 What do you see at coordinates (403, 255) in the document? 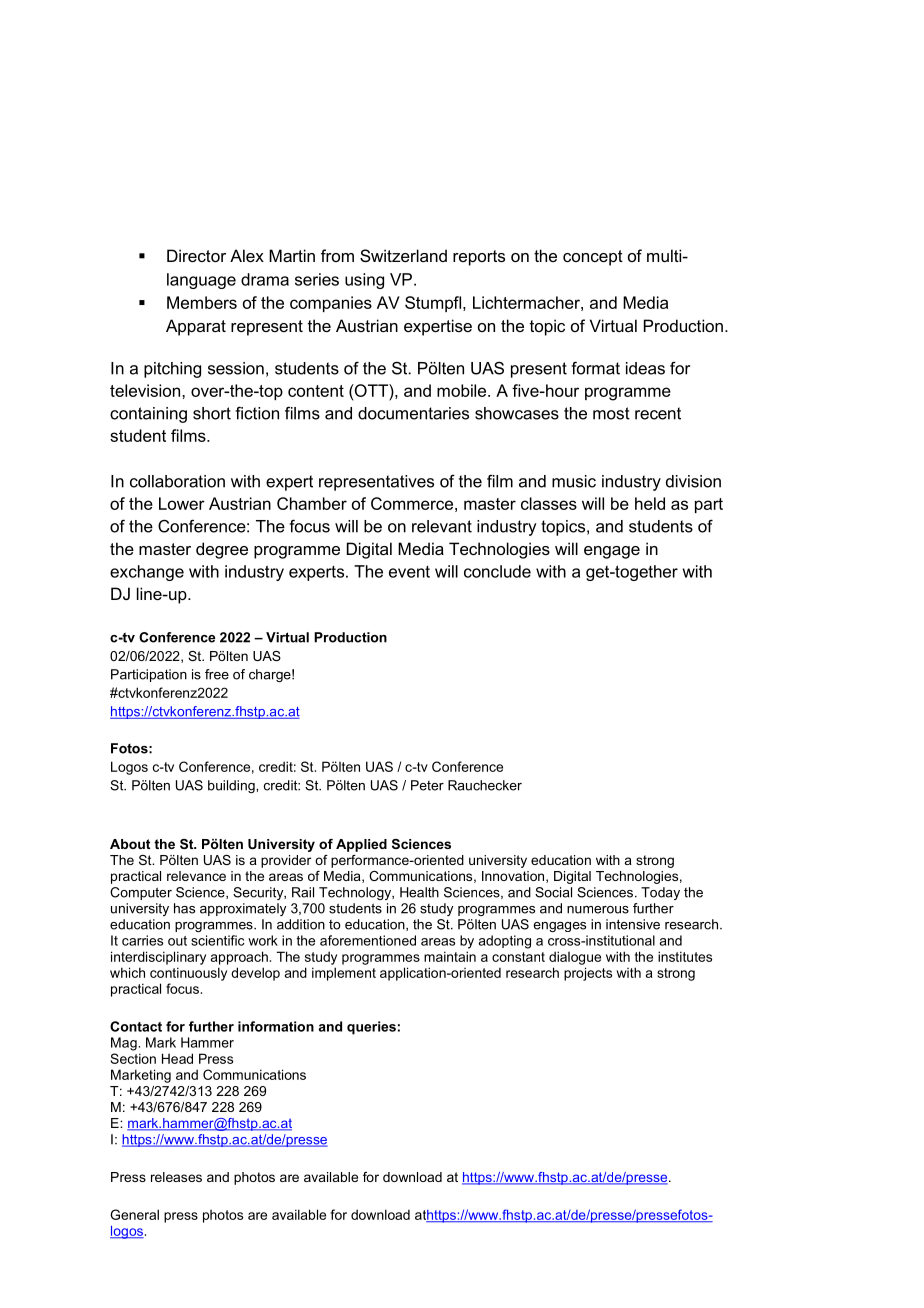
I see `Switzerland` at bounding box center [403, 255].
